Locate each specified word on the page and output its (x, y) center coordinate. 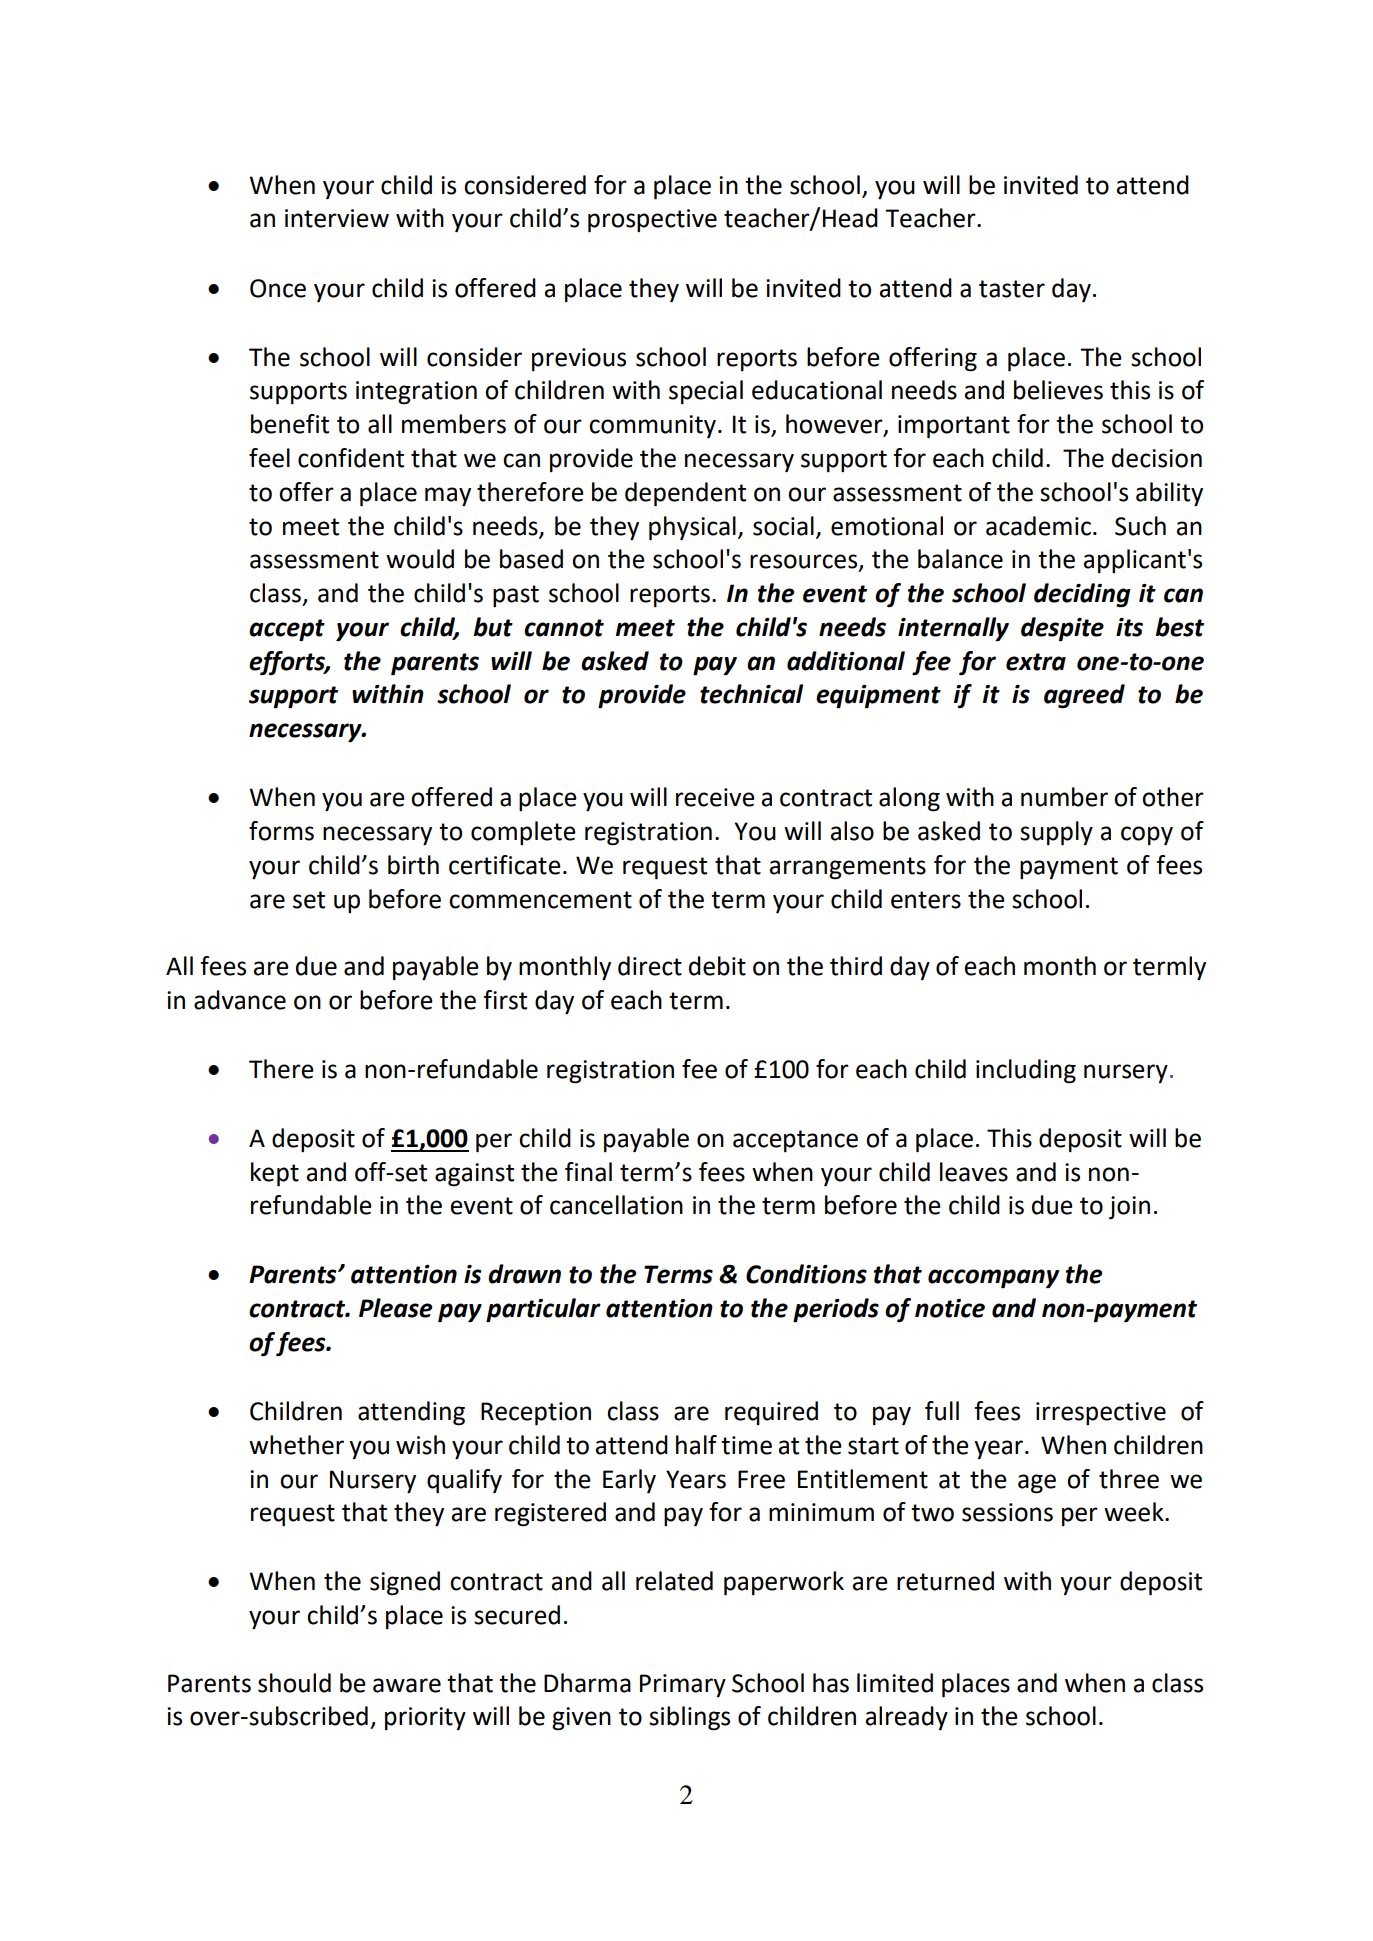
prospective (652, 221)
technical (751, 694)
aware (407, 1685)
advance (240, 1000)
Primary (683, 1685)
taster (1012, 289)
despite (1062, 629)
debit (717, 966)
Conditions (806, 1274)
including (1026, 1071)
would (420, 559)
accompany (993, 1279)
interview (337, 218)
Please (395, 1308)
